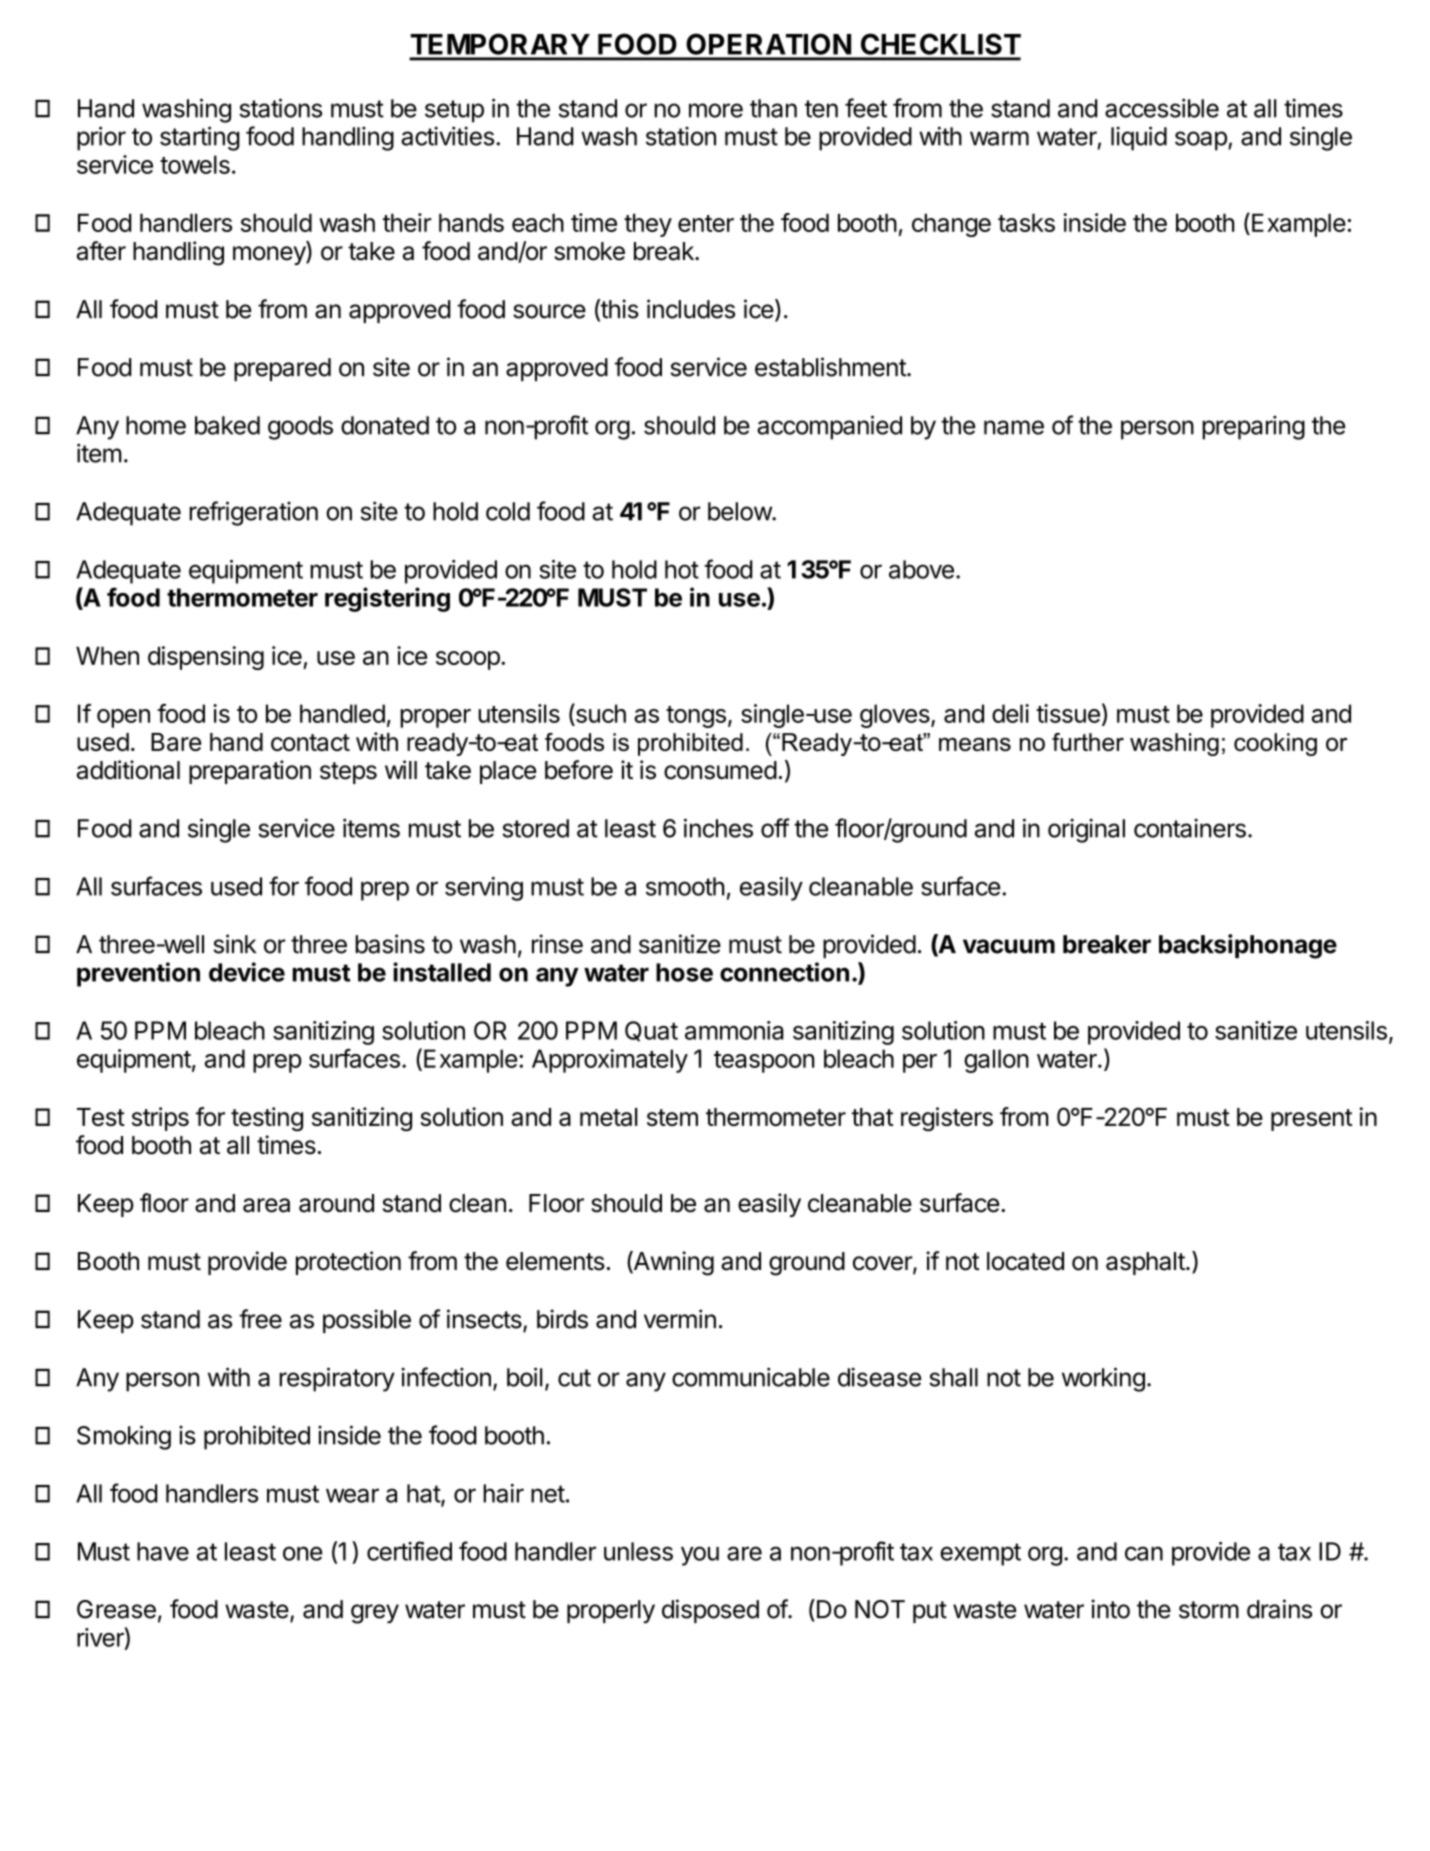 This page has height=1851, width=1430. I want to click on containers, so click(1190, 828).
